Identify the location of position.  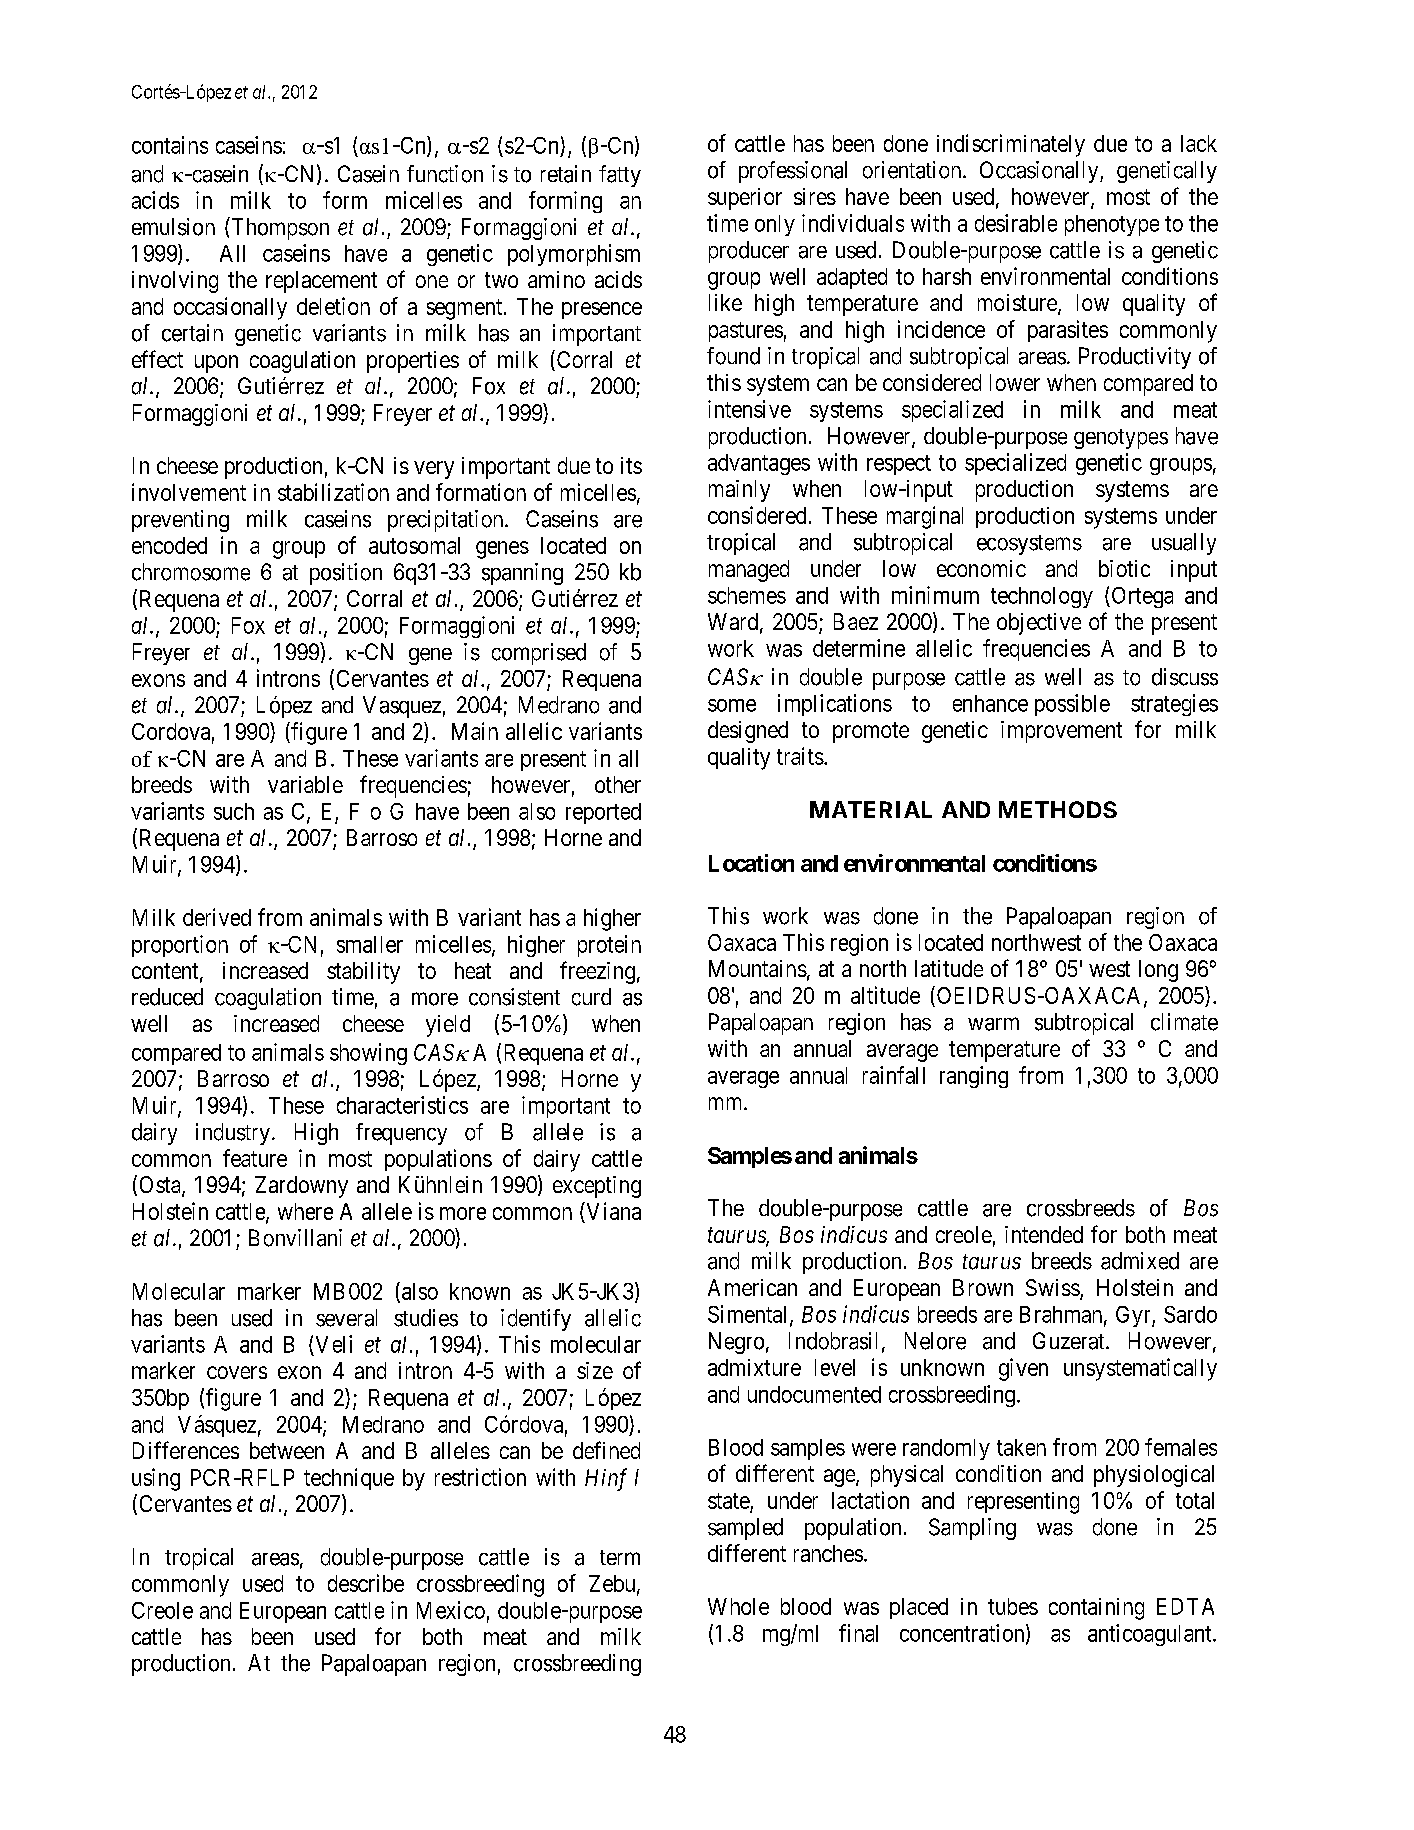
(346, 574).
